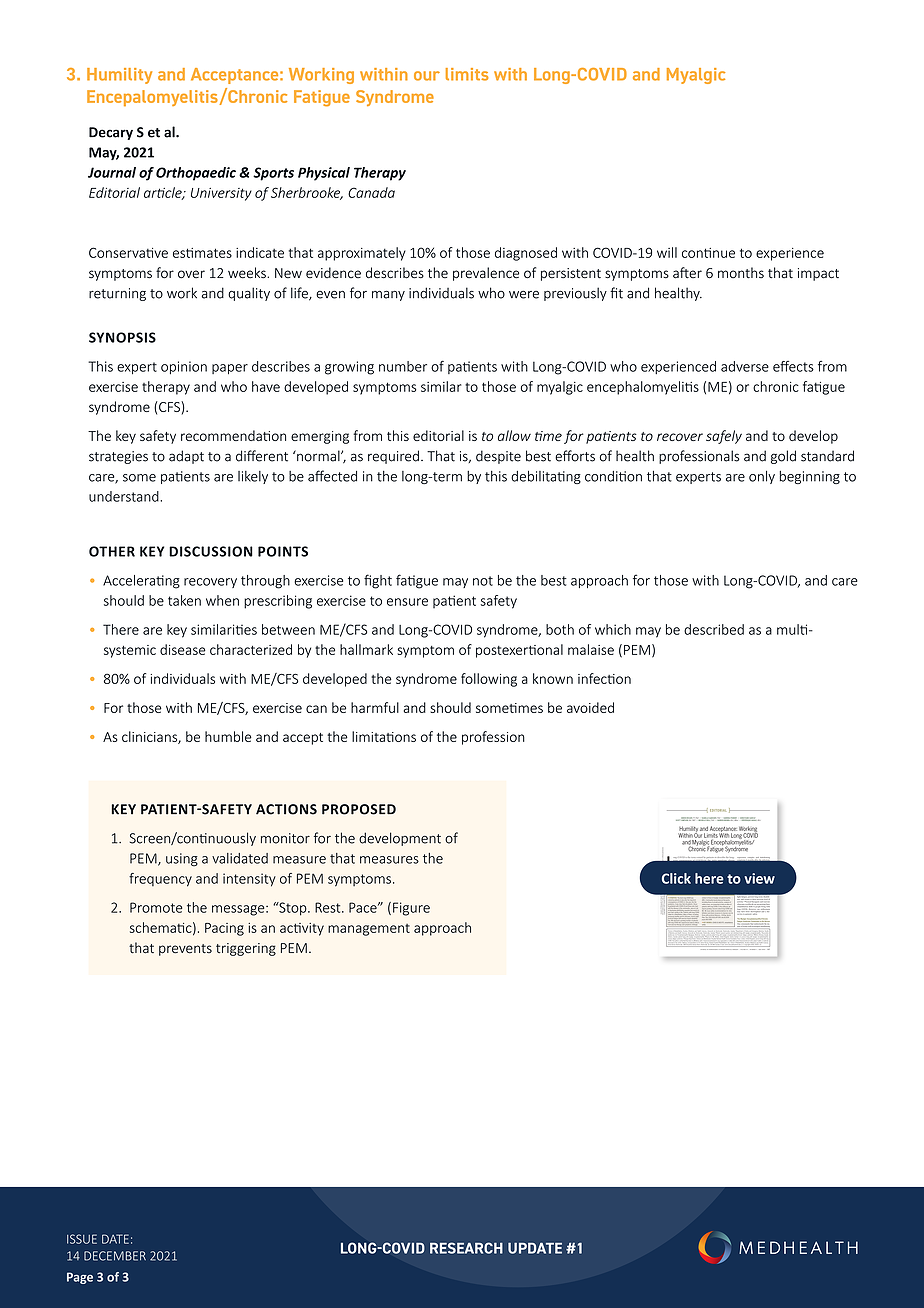 The image size is (924, 1308). Describe the element at coordinates (591, 649) in the screenshot. I see `malaise` at that location.
